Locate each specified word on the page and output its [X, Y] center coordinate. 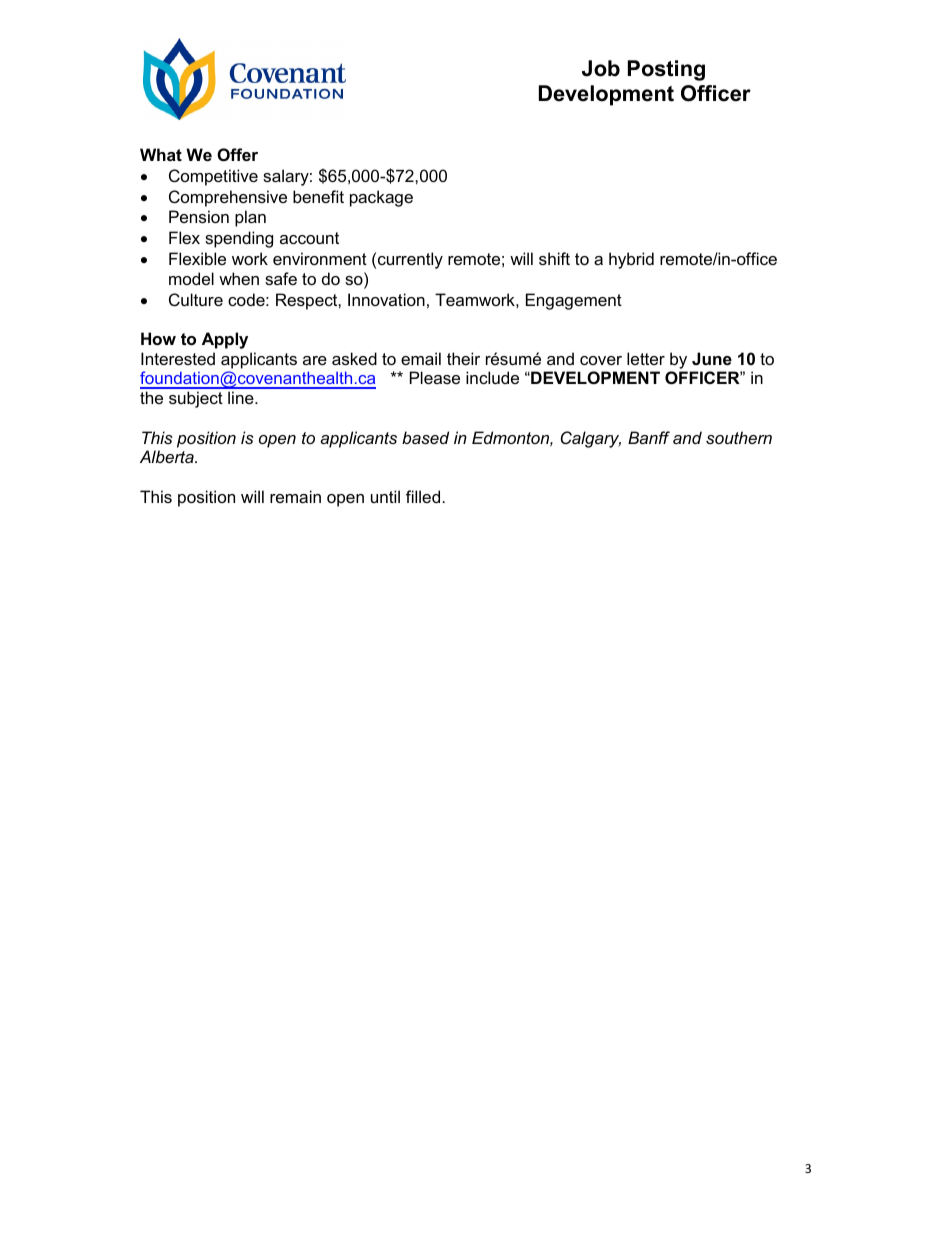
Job [601, 68]
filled [423, 496]
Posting [666, 70]
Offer [237, 154]
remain [295, 496]
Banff [649, 437]
